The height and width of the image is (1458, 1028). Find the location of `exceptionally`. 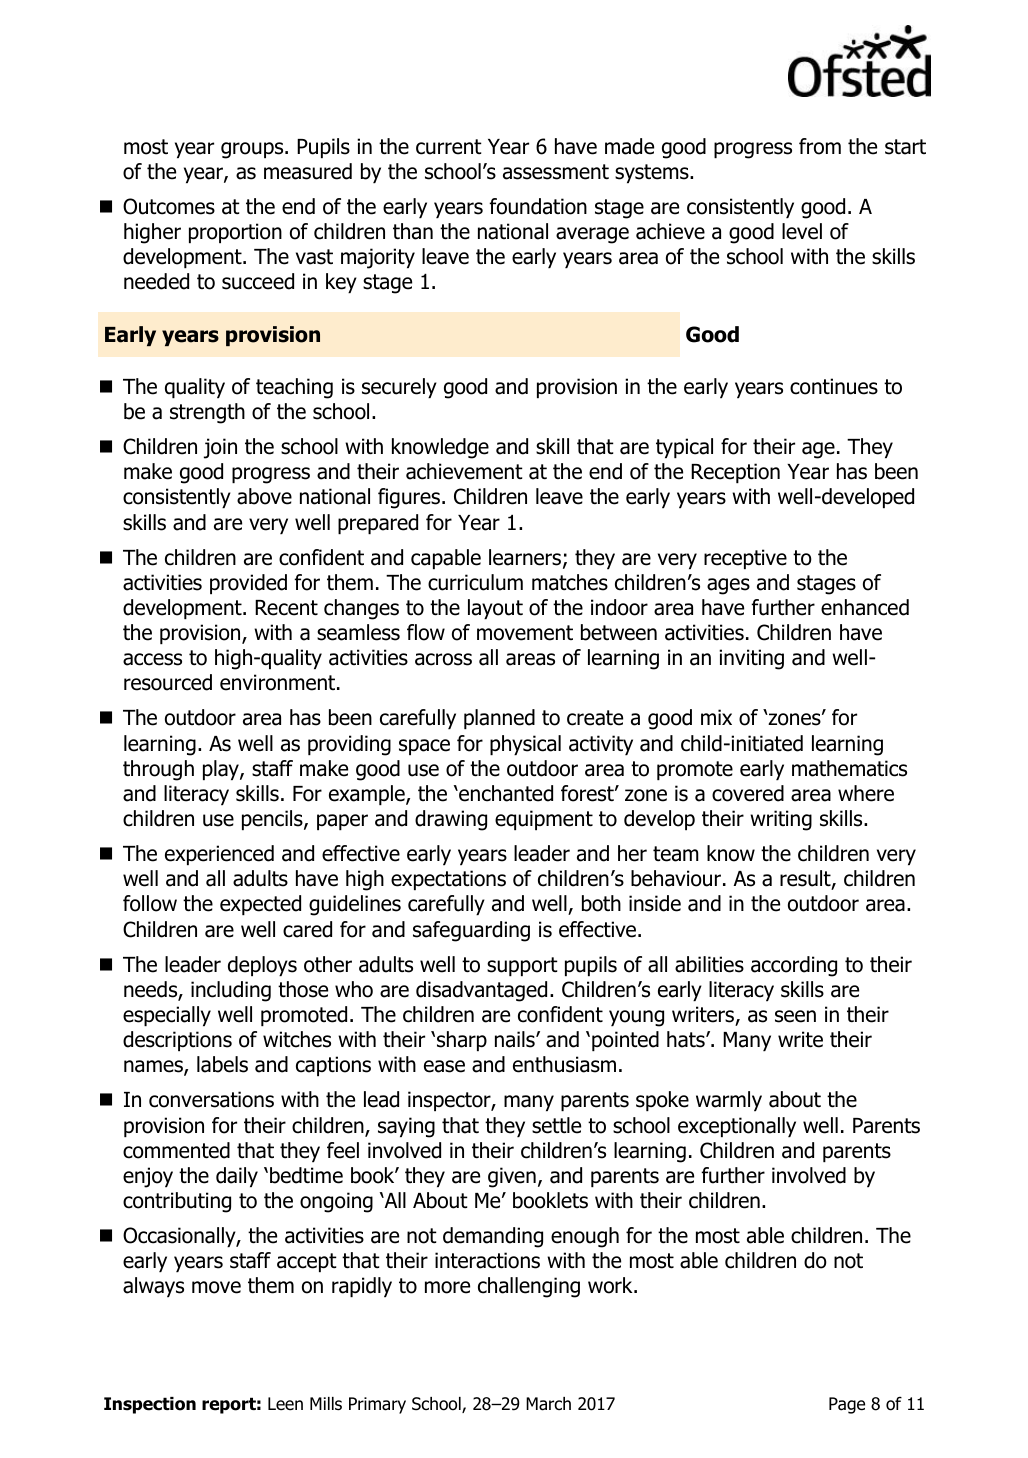

exceptionally is located at coordinates (737, 1127).
